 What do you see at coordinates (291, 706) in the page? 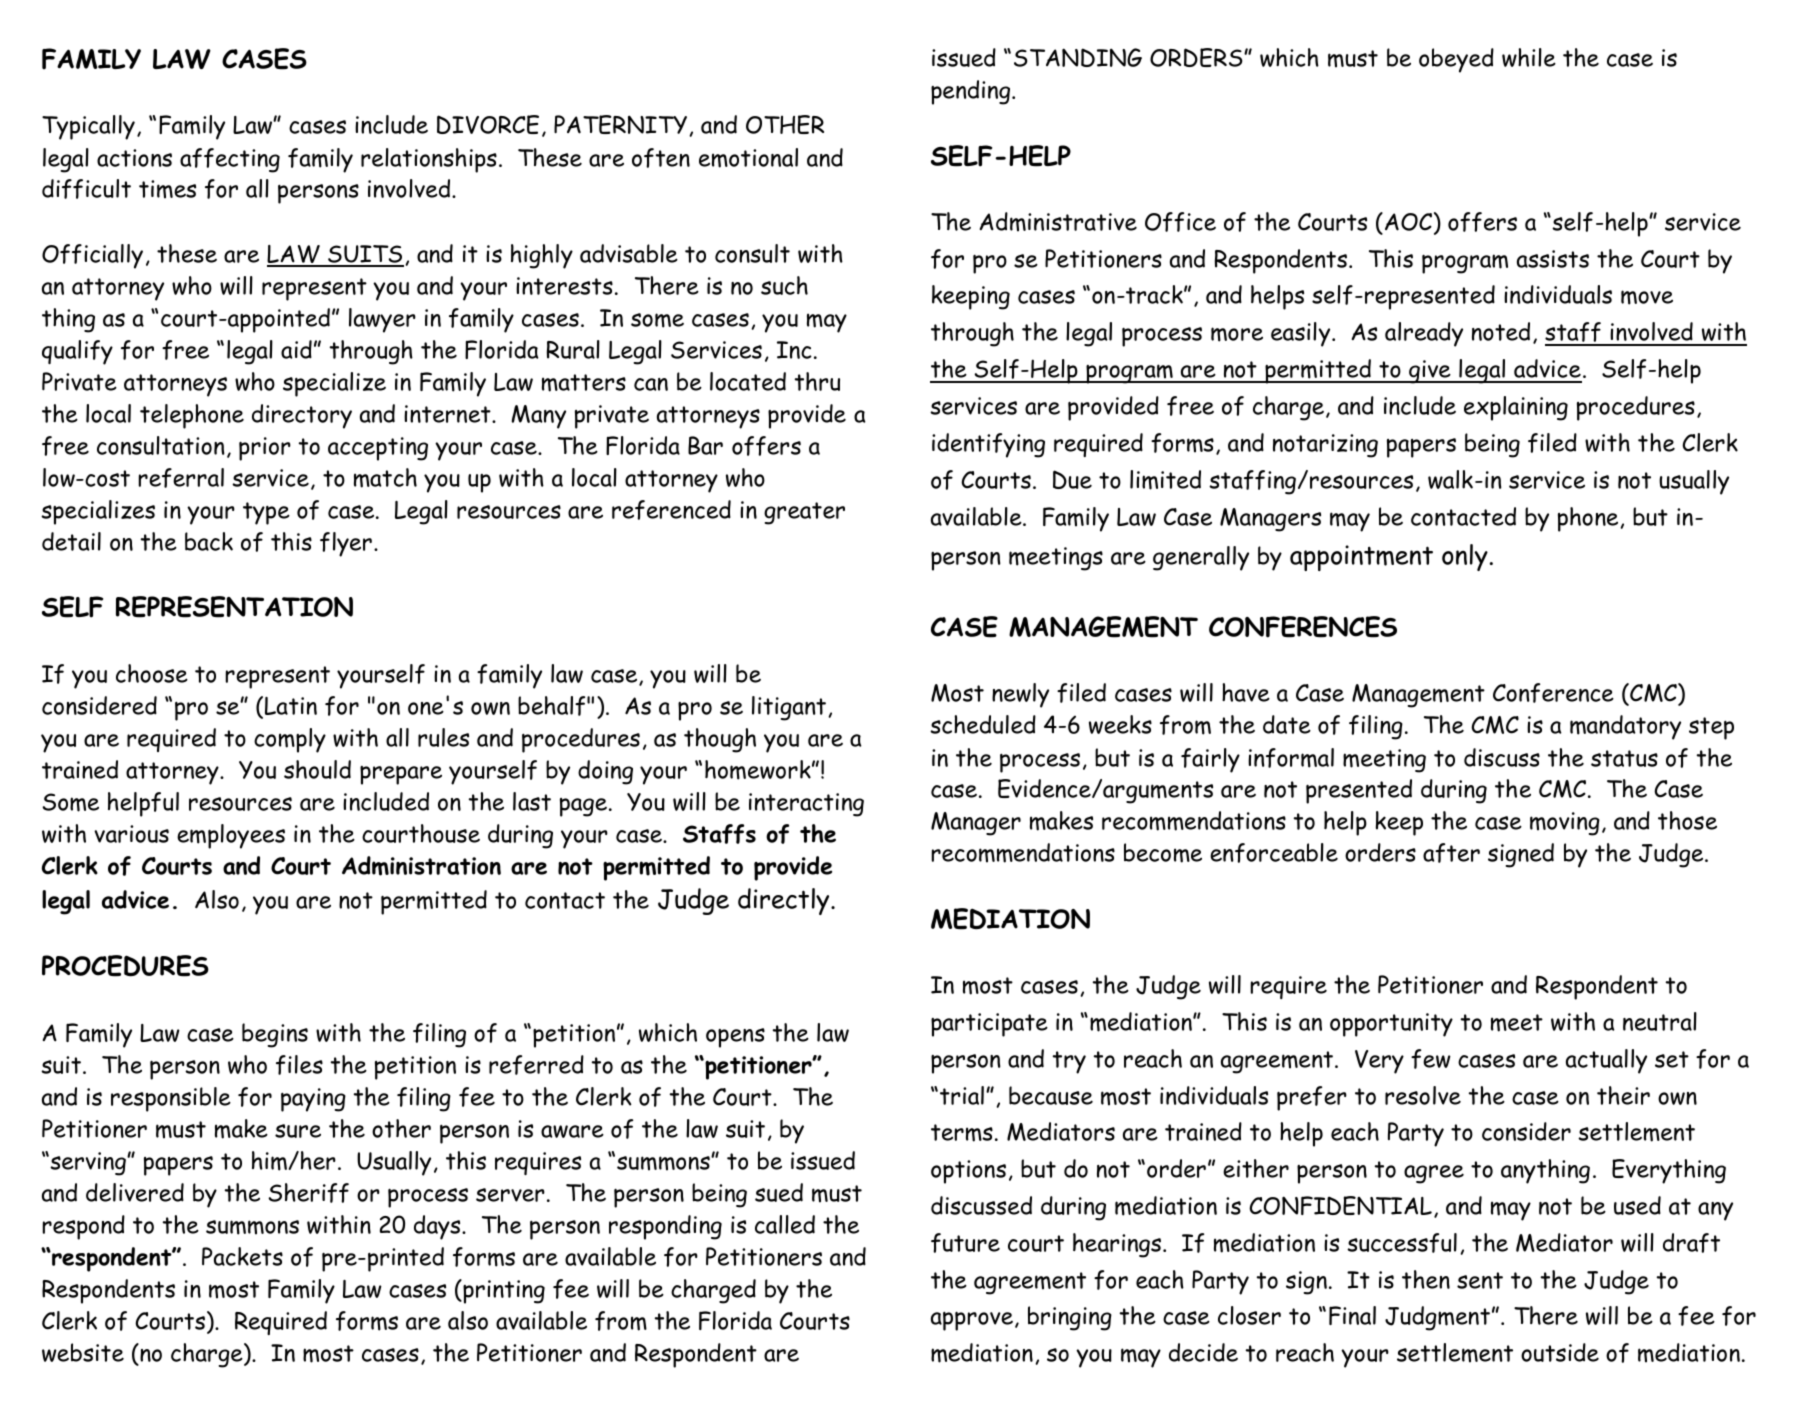
I see `Latin` at bounding box center [291, 706].
